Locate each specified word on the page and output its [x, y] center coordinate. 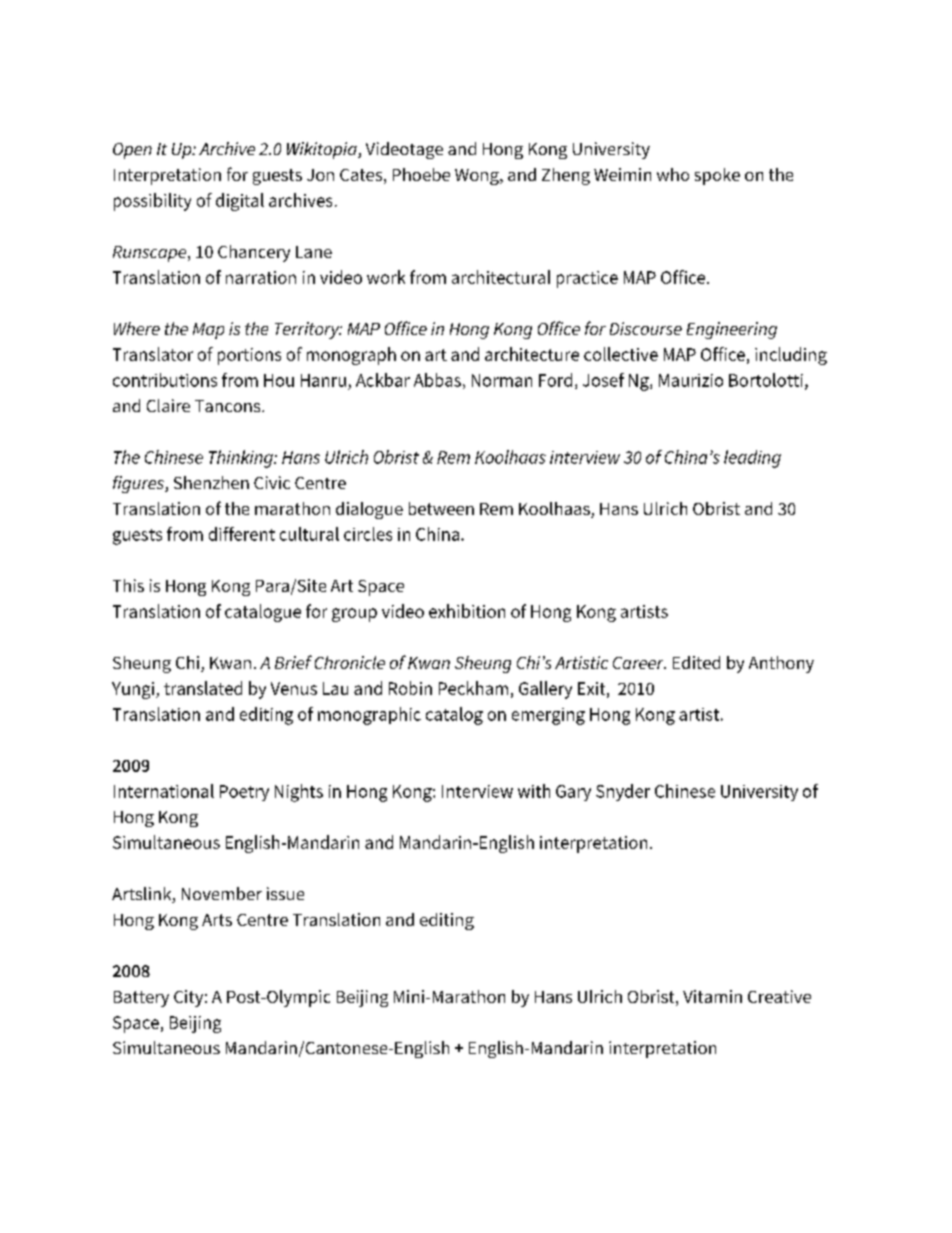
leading [752, 459]
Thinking [242, 459]
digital [240, 202]
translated [203, 688]
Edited [696, 662]
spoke [717, 176]
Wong [478, 177]
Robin [410, 688]
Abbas [437, 380]
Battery [141, 999]
